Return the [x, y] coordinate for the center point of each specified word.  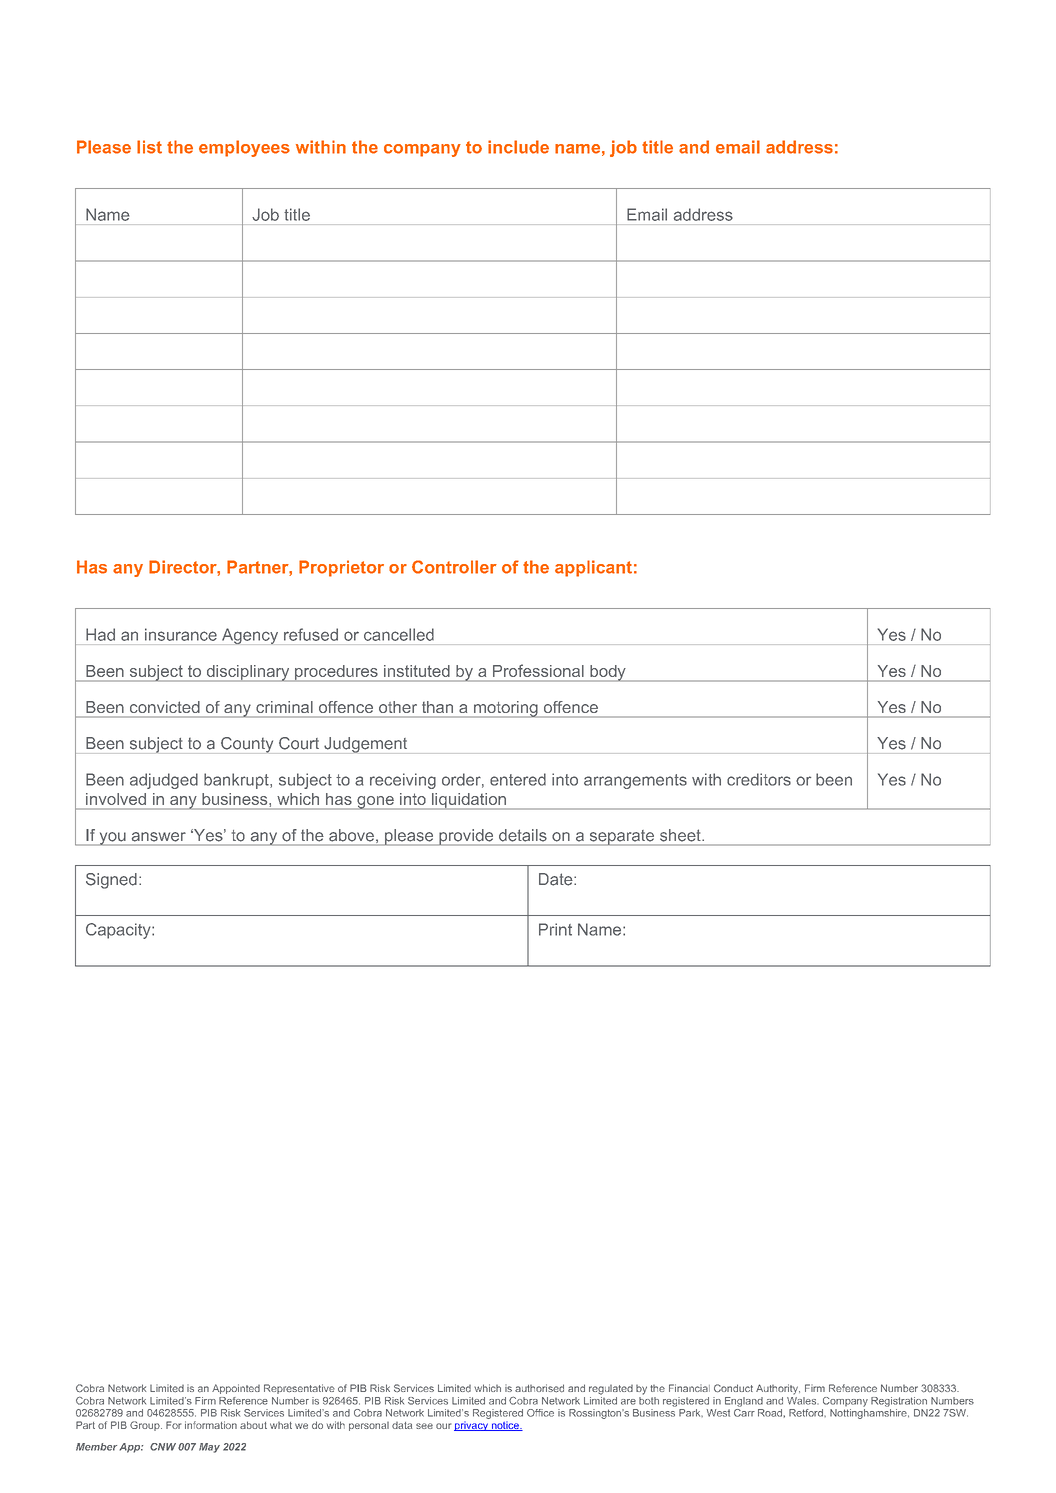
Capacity [119, 931]
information [211, 1425]
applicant [593, 568]
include [518, 147]
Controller [454, 567]
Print [555, 929]
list [149, 147]
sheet [681, 835]
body [608, 673]
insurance [181, 634]
